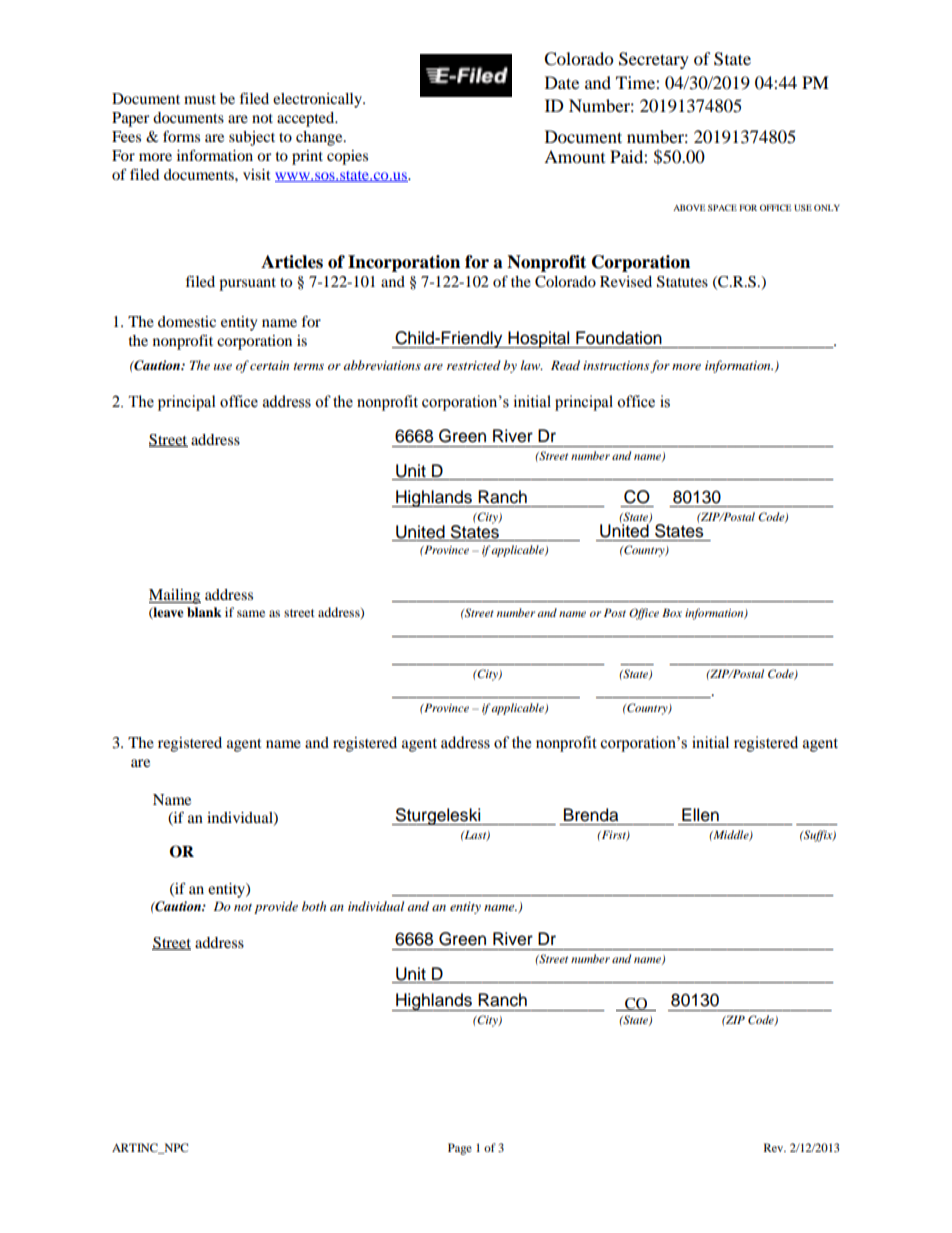 The width and height of the image is (952, 1233). What do you see at coordinates (460, 1149) in the image?
I see `Page` at bounding box center [460, 1149].
